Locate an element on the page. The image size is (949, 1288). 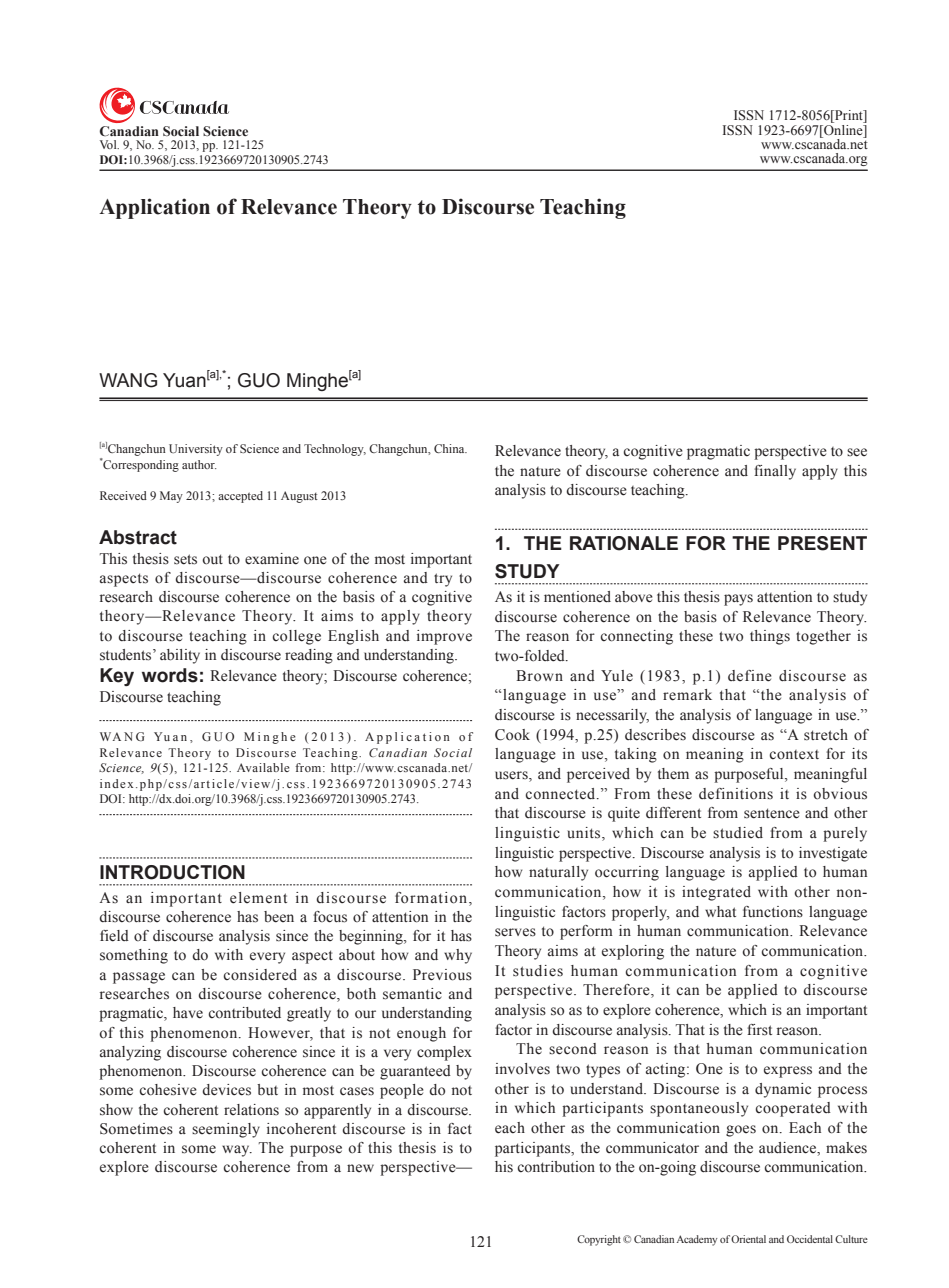
way is located at coordinates (237, 1151).
